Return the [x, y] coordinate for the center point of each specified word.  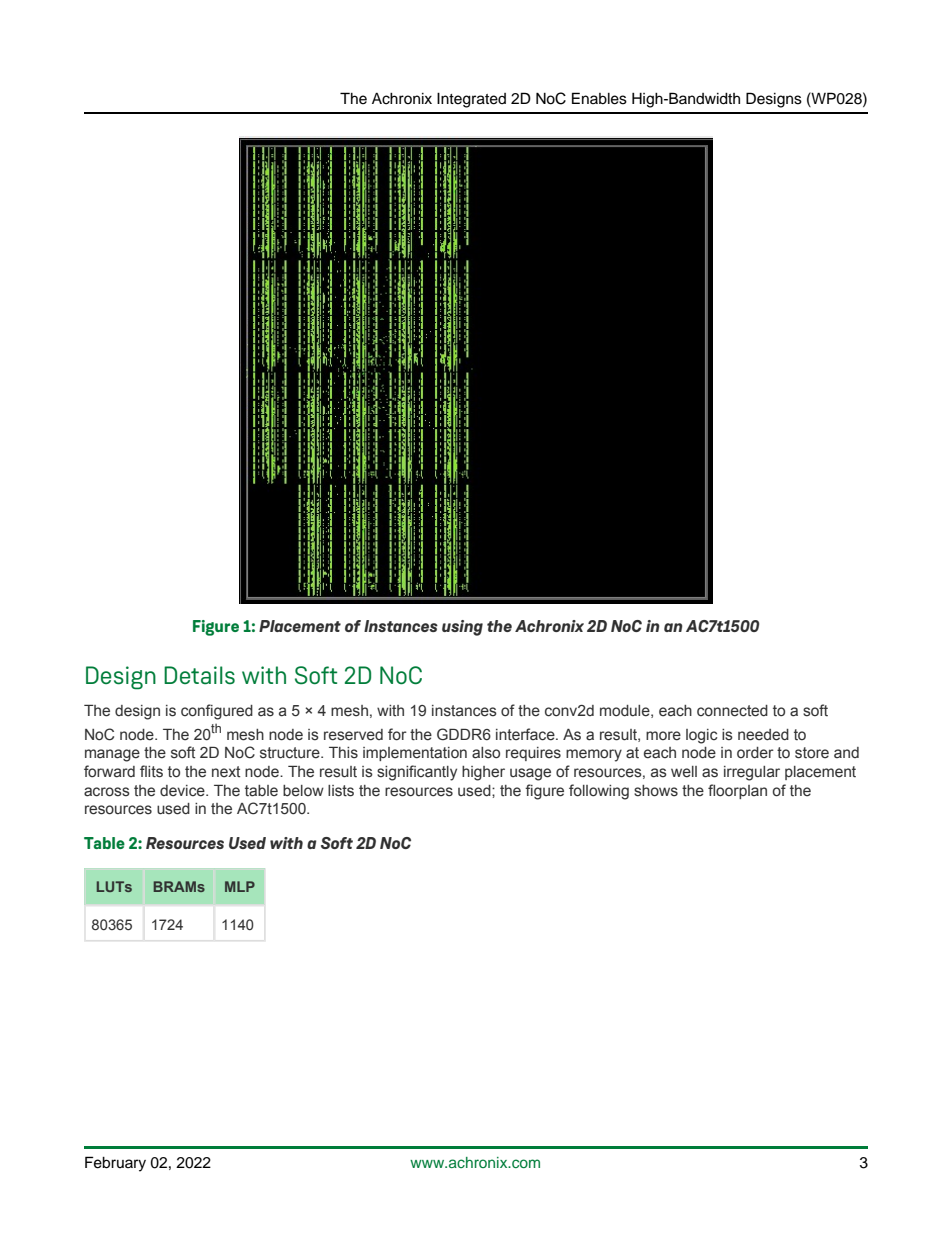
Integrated [471, 100]
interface [526, 734]
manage [112, 755]
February [115, 1164]
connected [732, 711]
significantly [417, 773]
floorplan [737, 791]
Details [199, 675]
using [462, 628]
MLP [240, 886]
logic [701, 736]
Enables [599, 98]
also [486, 753]
